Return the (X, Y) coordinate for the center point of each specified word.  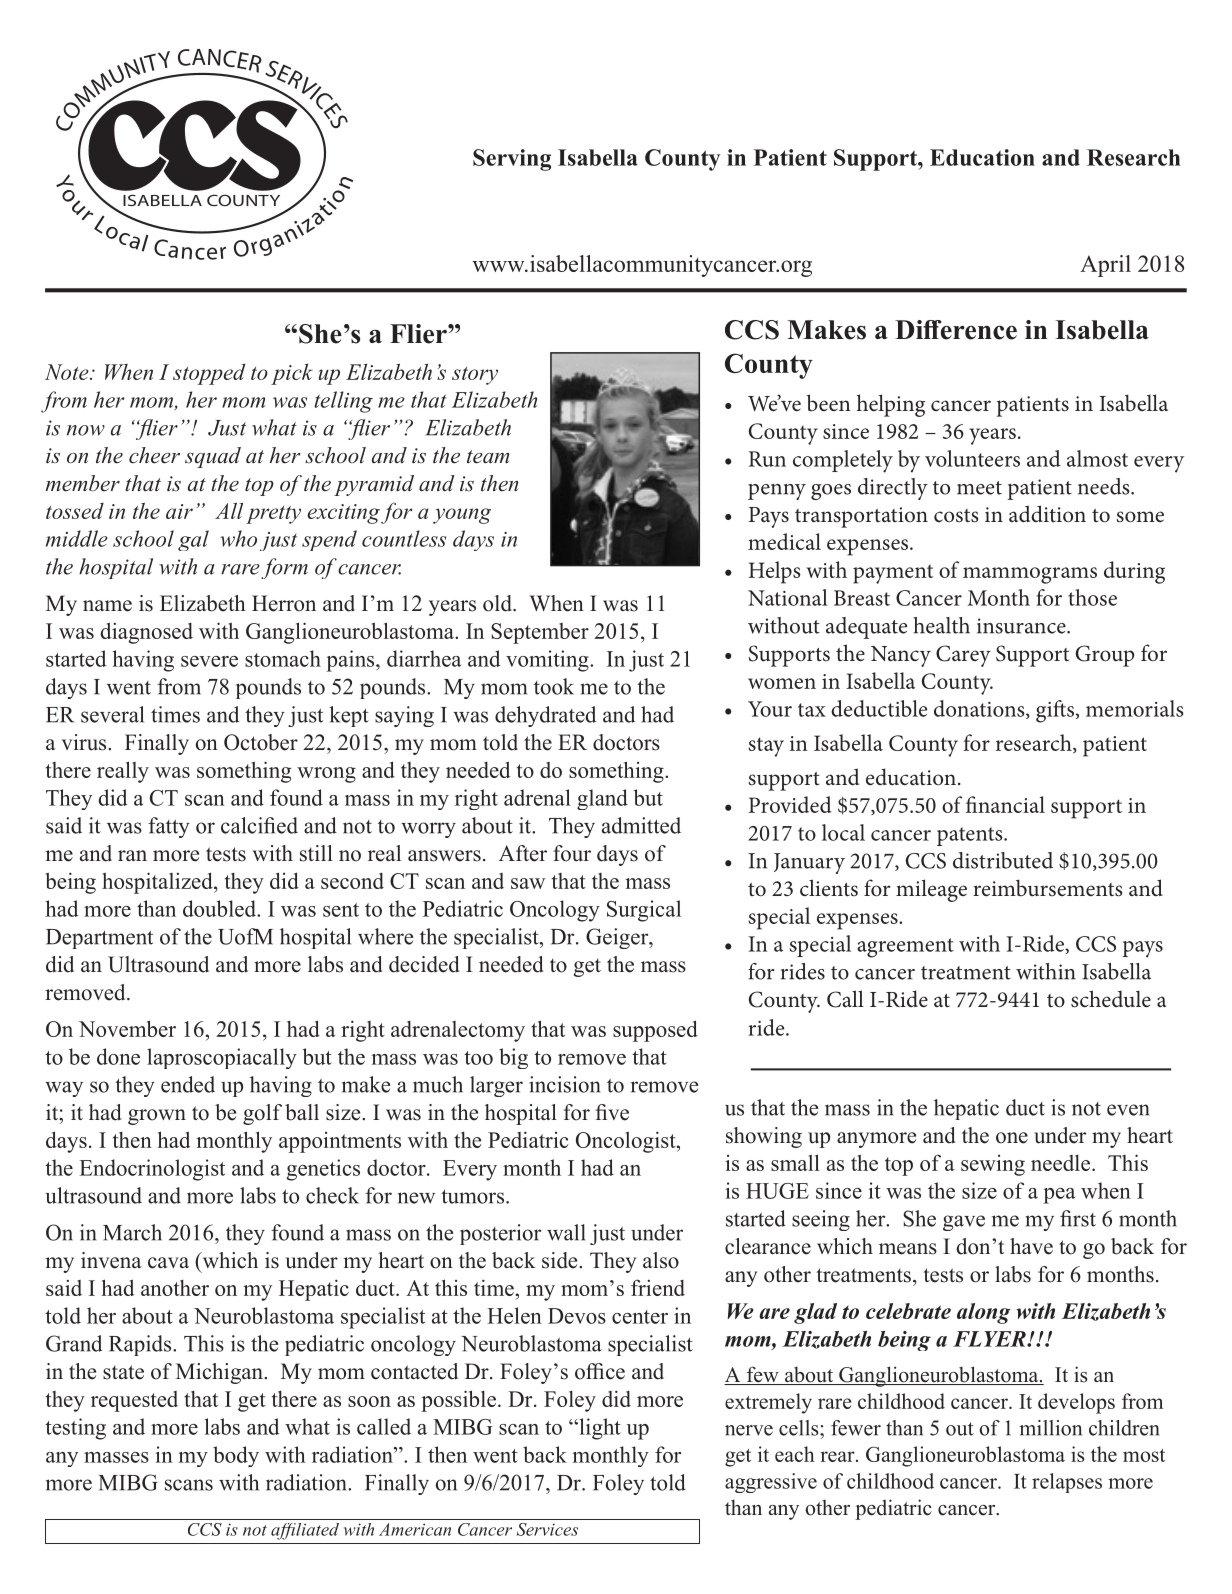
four (572, 853)
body (236, 1456)
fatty (169, 827)
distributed (1003, 860)
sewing (993, 1165)
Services (547, 1529)
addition (1047, 514)
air (179, 511)
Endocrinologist (152, 1170)
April (1105, 266)
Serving (512, 160)
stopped (209, 374)
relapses (1067, 1483)
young (462, 516)
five (612, 1112)
